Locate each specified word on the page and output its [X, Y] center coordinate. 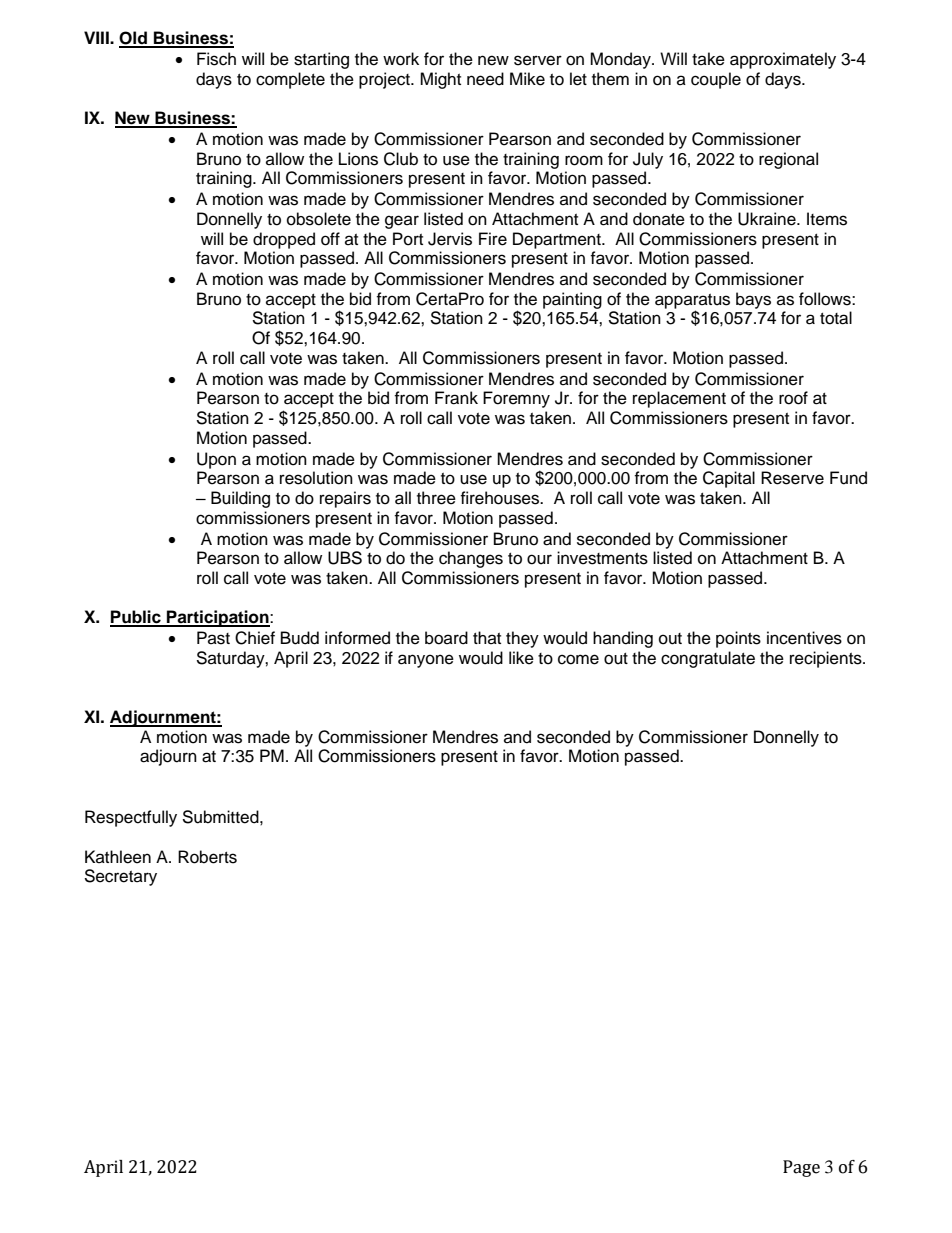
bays [753, 300]
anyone [426, 661]
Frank [456, 398]
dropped [284, 240]
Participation [218, 618]
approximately [783, 60]
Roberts [207, 857]
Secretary [120, 877]
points [738, 639]
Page [801, 1168]
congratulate [708, 659]
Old [134, 39]
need [485, 79]
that [487, 637]
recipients [827, 659]
